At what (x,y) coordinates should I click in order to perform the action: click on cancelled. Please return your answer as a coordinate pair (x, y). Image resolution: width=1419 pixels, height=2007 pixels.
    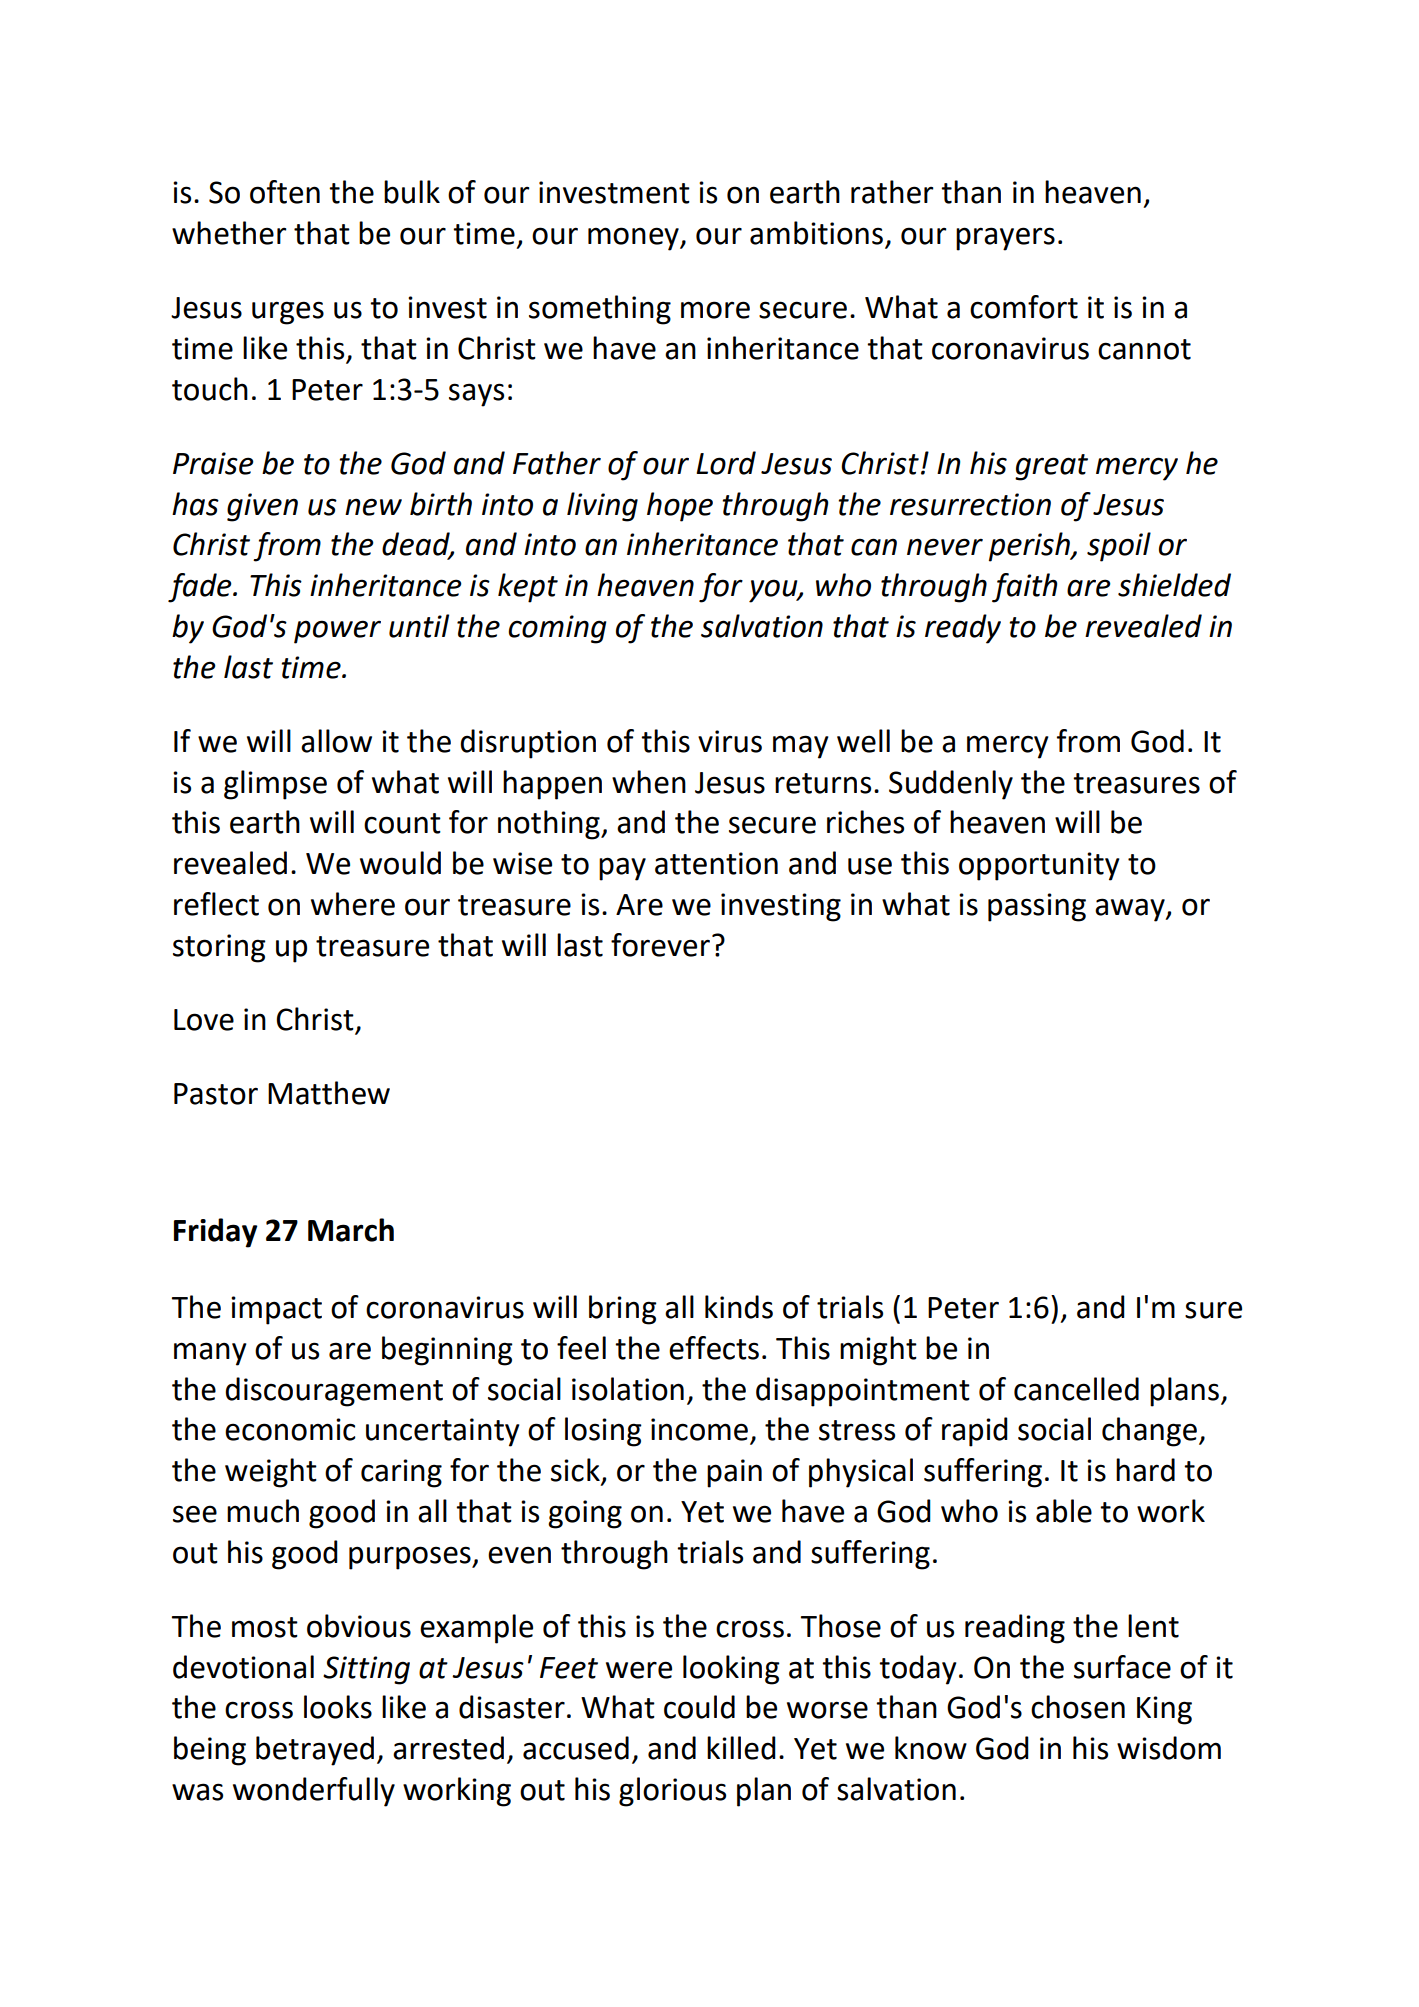
    Looking at the image, I should click on (1076, 1389).
